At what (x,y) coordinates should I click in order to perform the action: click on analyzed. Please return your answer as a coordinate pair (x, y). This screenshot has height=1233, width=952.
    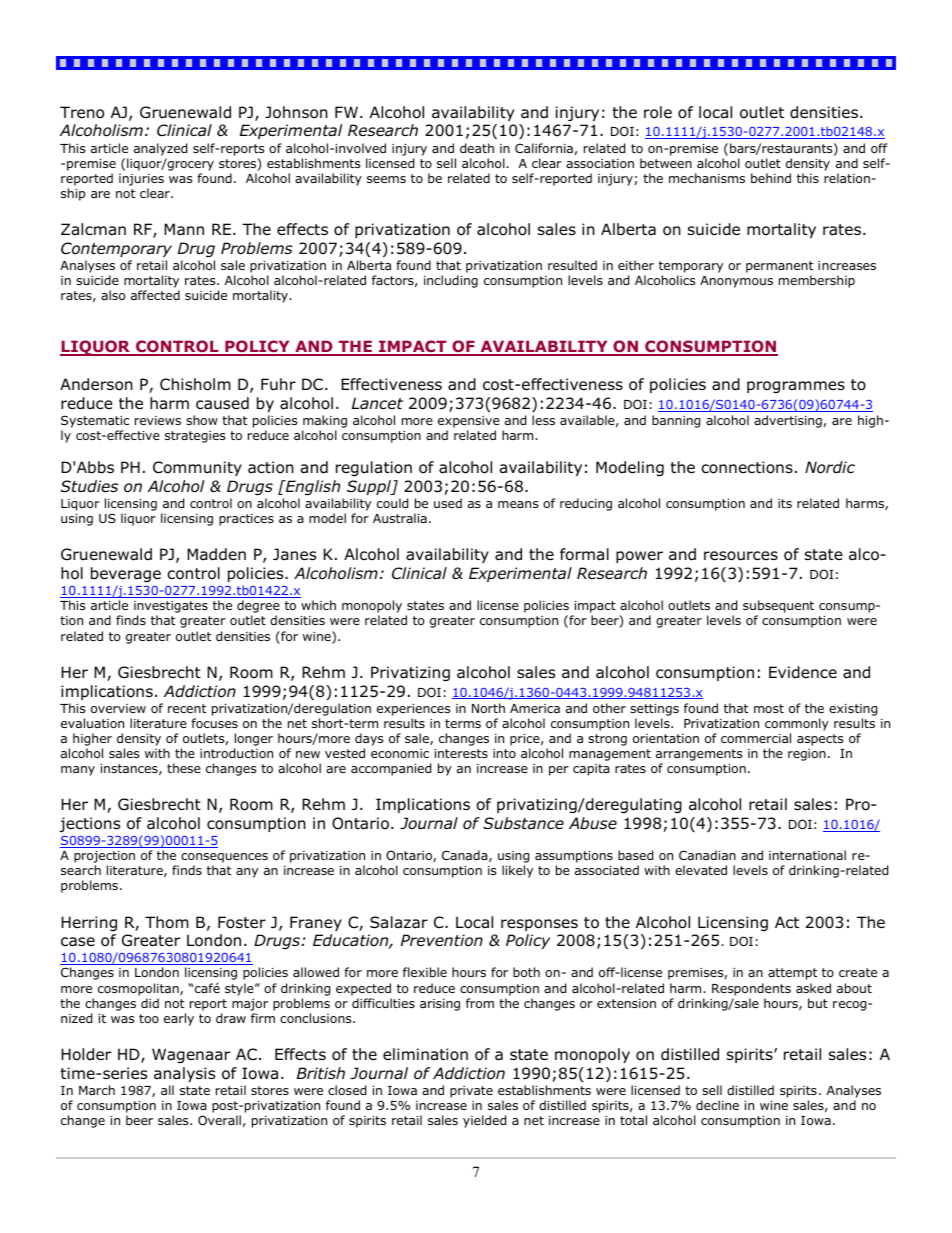
    Looking at the image, I should click on (160, 149).
